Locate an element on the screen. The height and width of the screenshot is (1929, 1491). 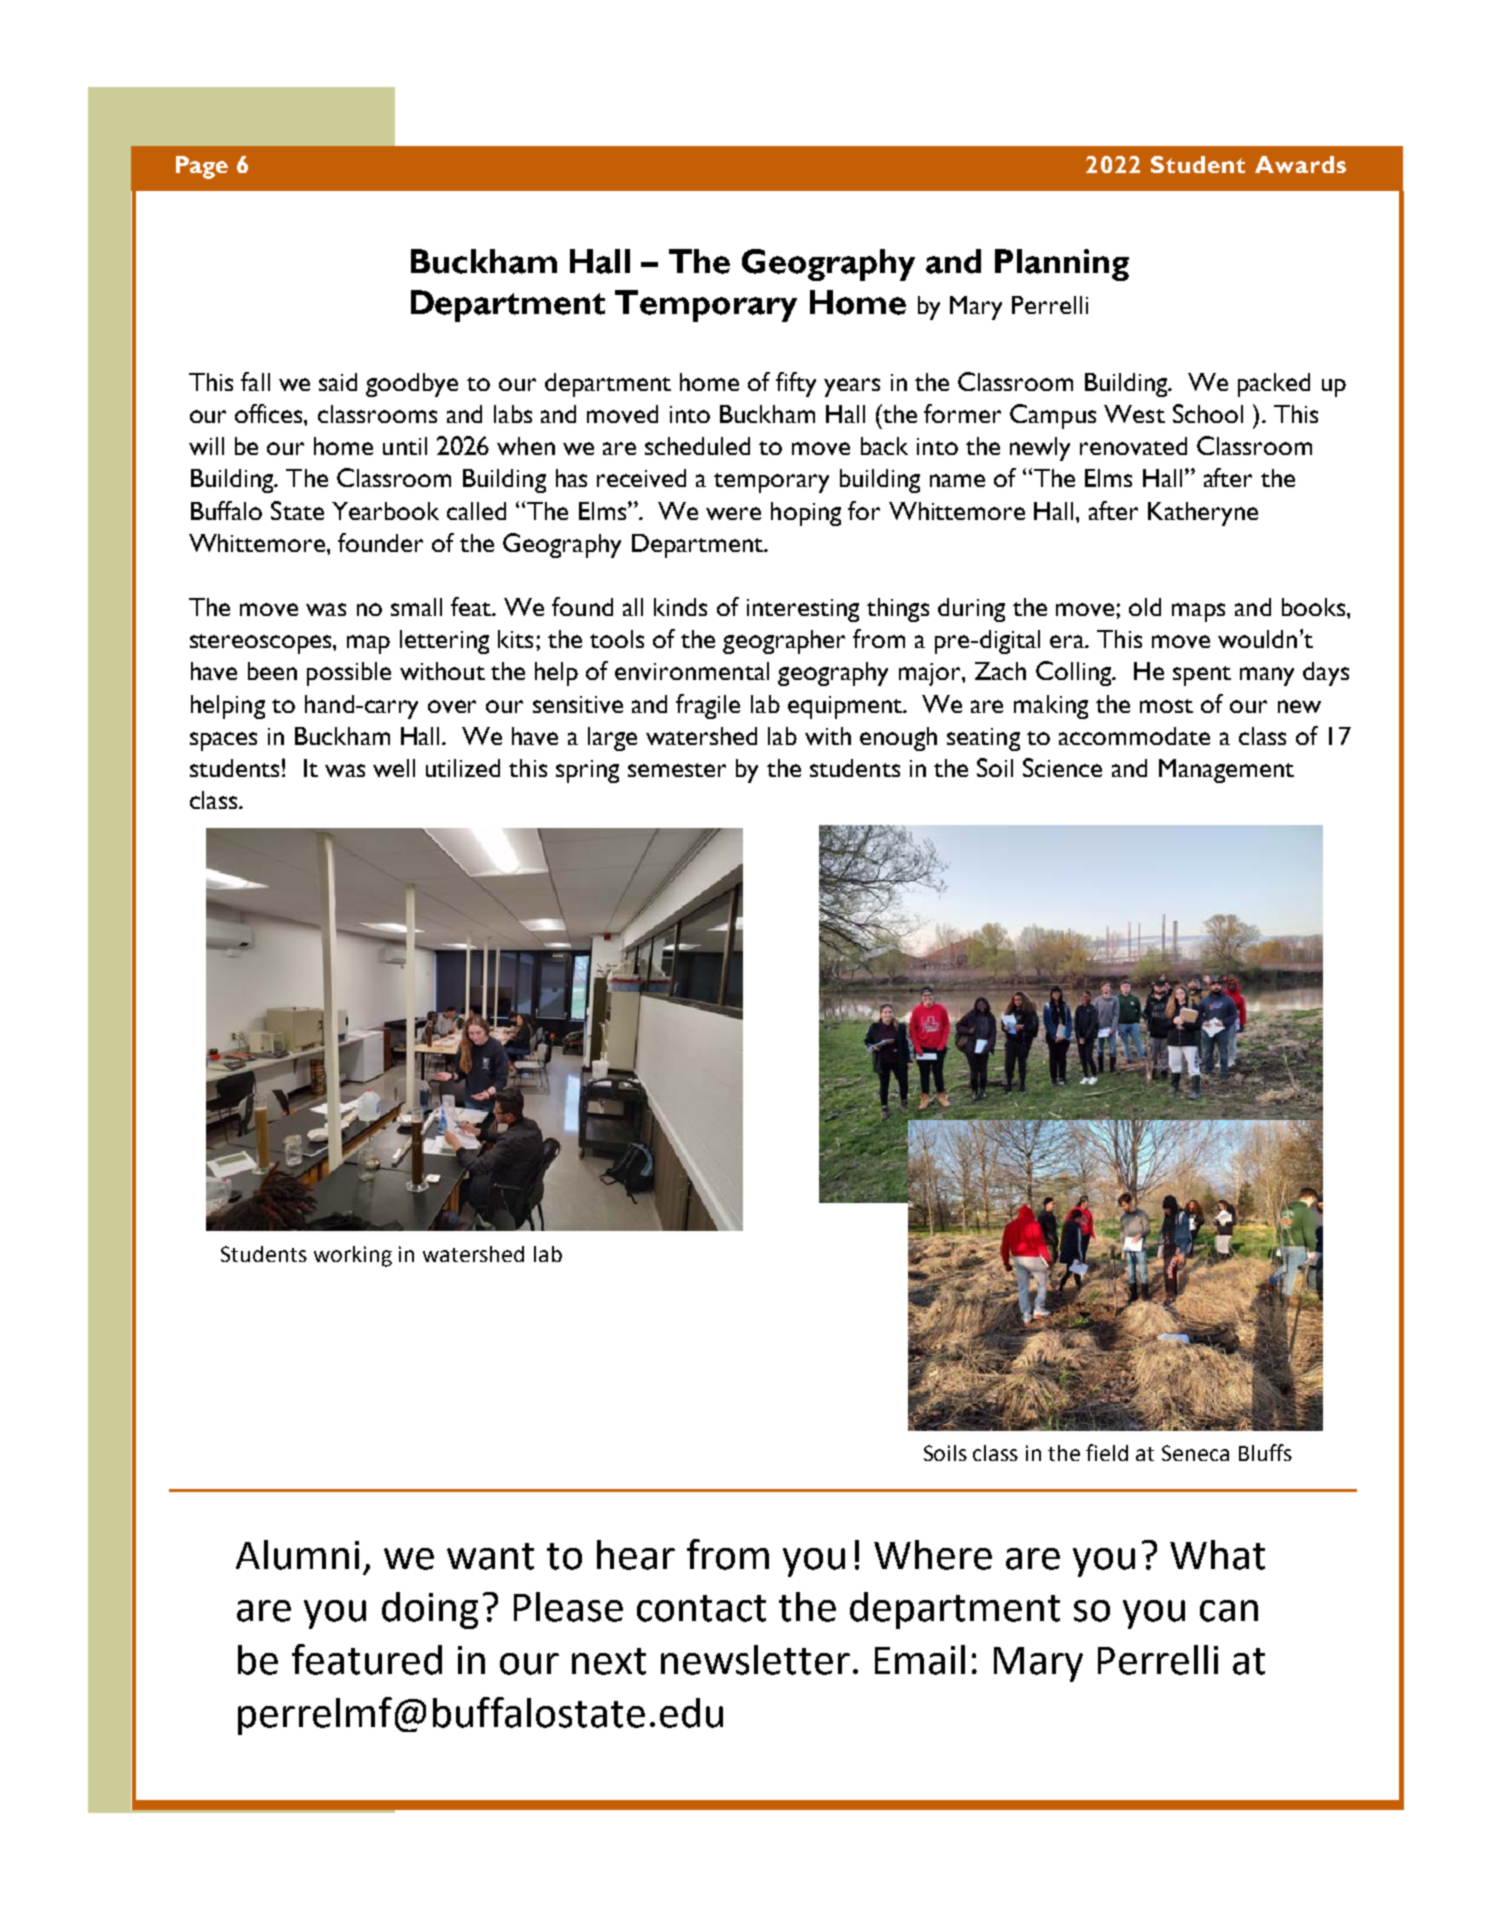
Awards is located at coordinates (1300, 164).
